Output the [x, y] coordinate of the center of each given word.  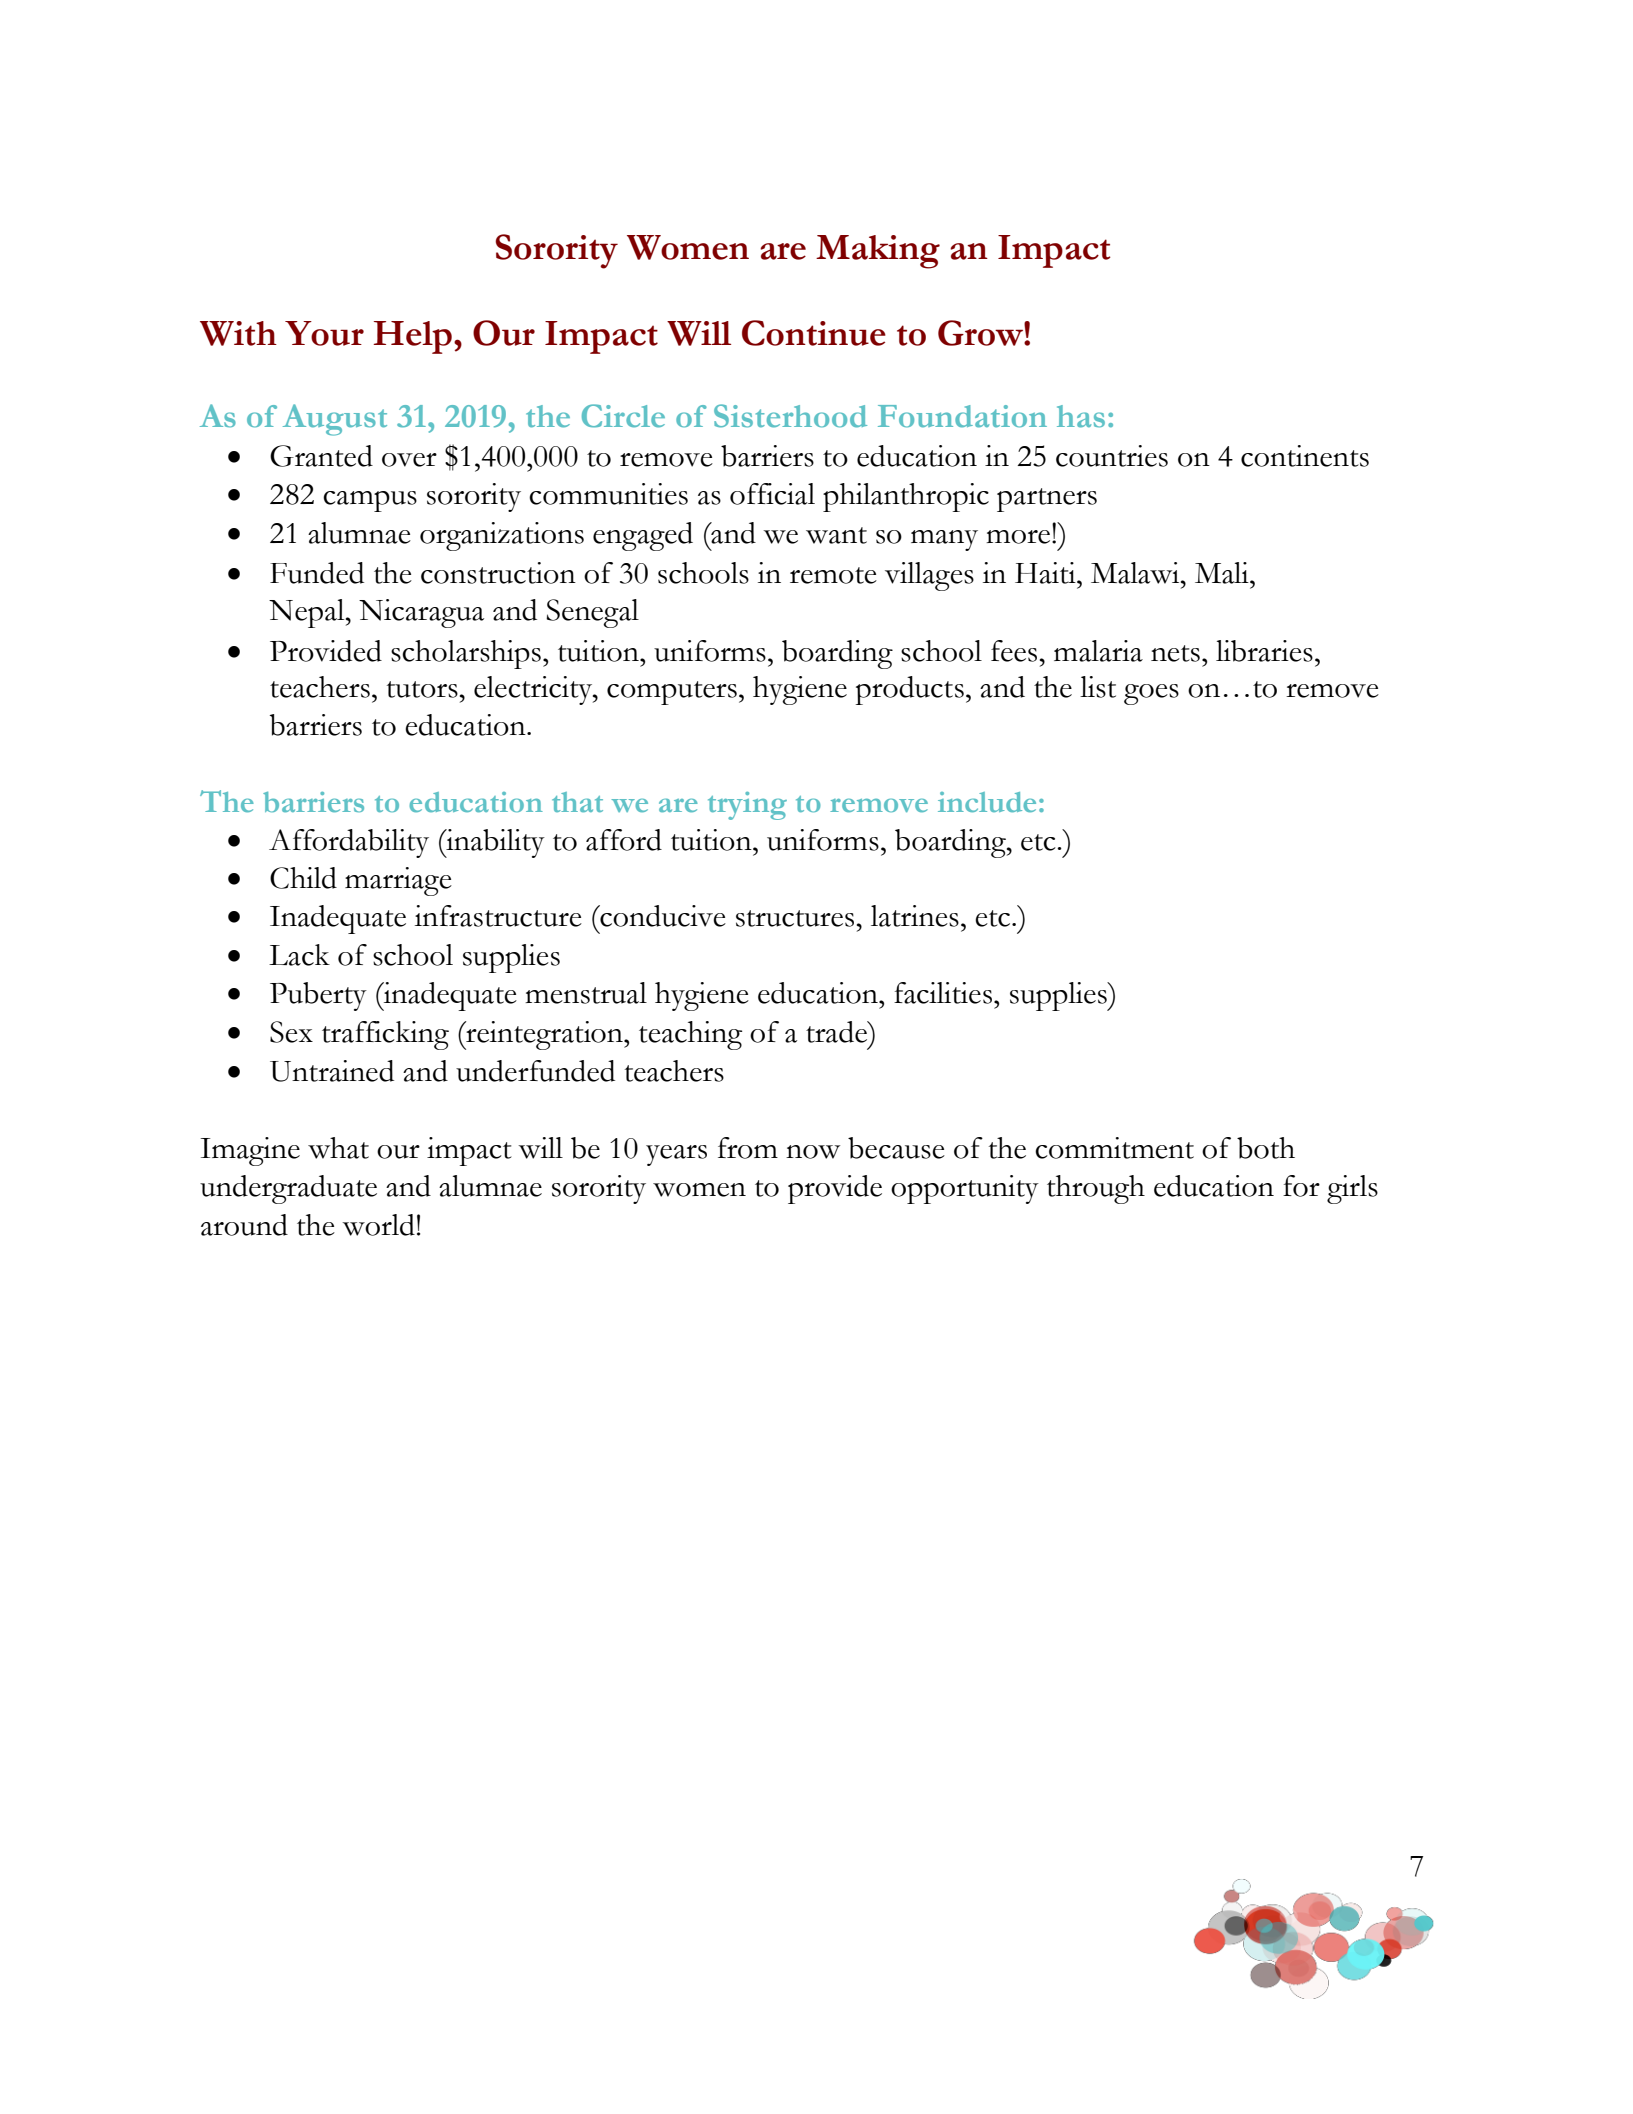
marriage [398, 881]
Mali [1223, 573]
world [378, 1225]
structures [795, 918]
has [1081, 416]
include [987, 802]
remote [833, 575]
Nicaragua [421, 613]
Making [878, 252]
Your [324, 333]
